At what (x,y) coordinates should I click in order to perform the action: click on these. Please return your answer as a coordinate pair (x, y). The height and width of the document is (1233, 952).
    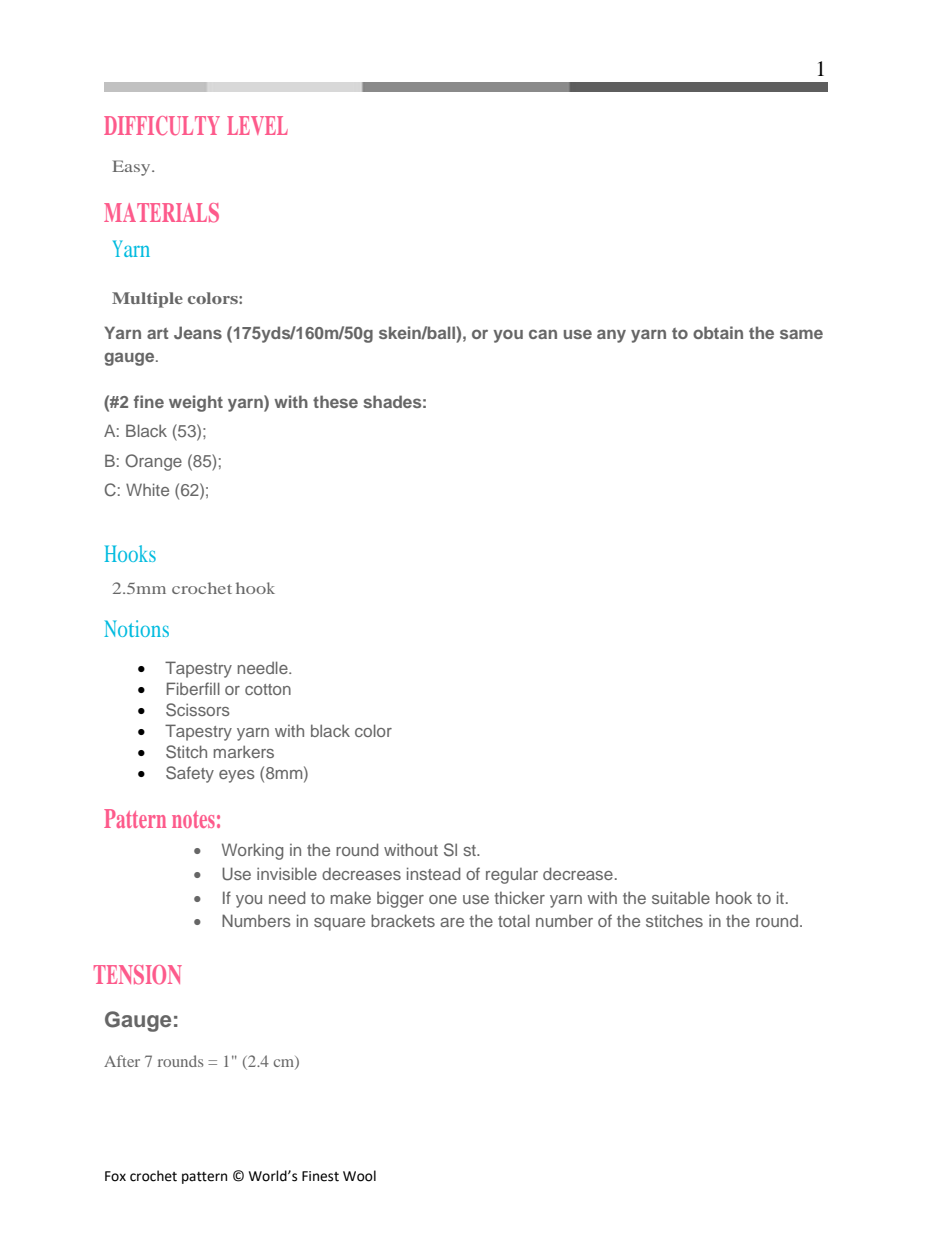
    Looking at the image, I should click on (335, 401).
